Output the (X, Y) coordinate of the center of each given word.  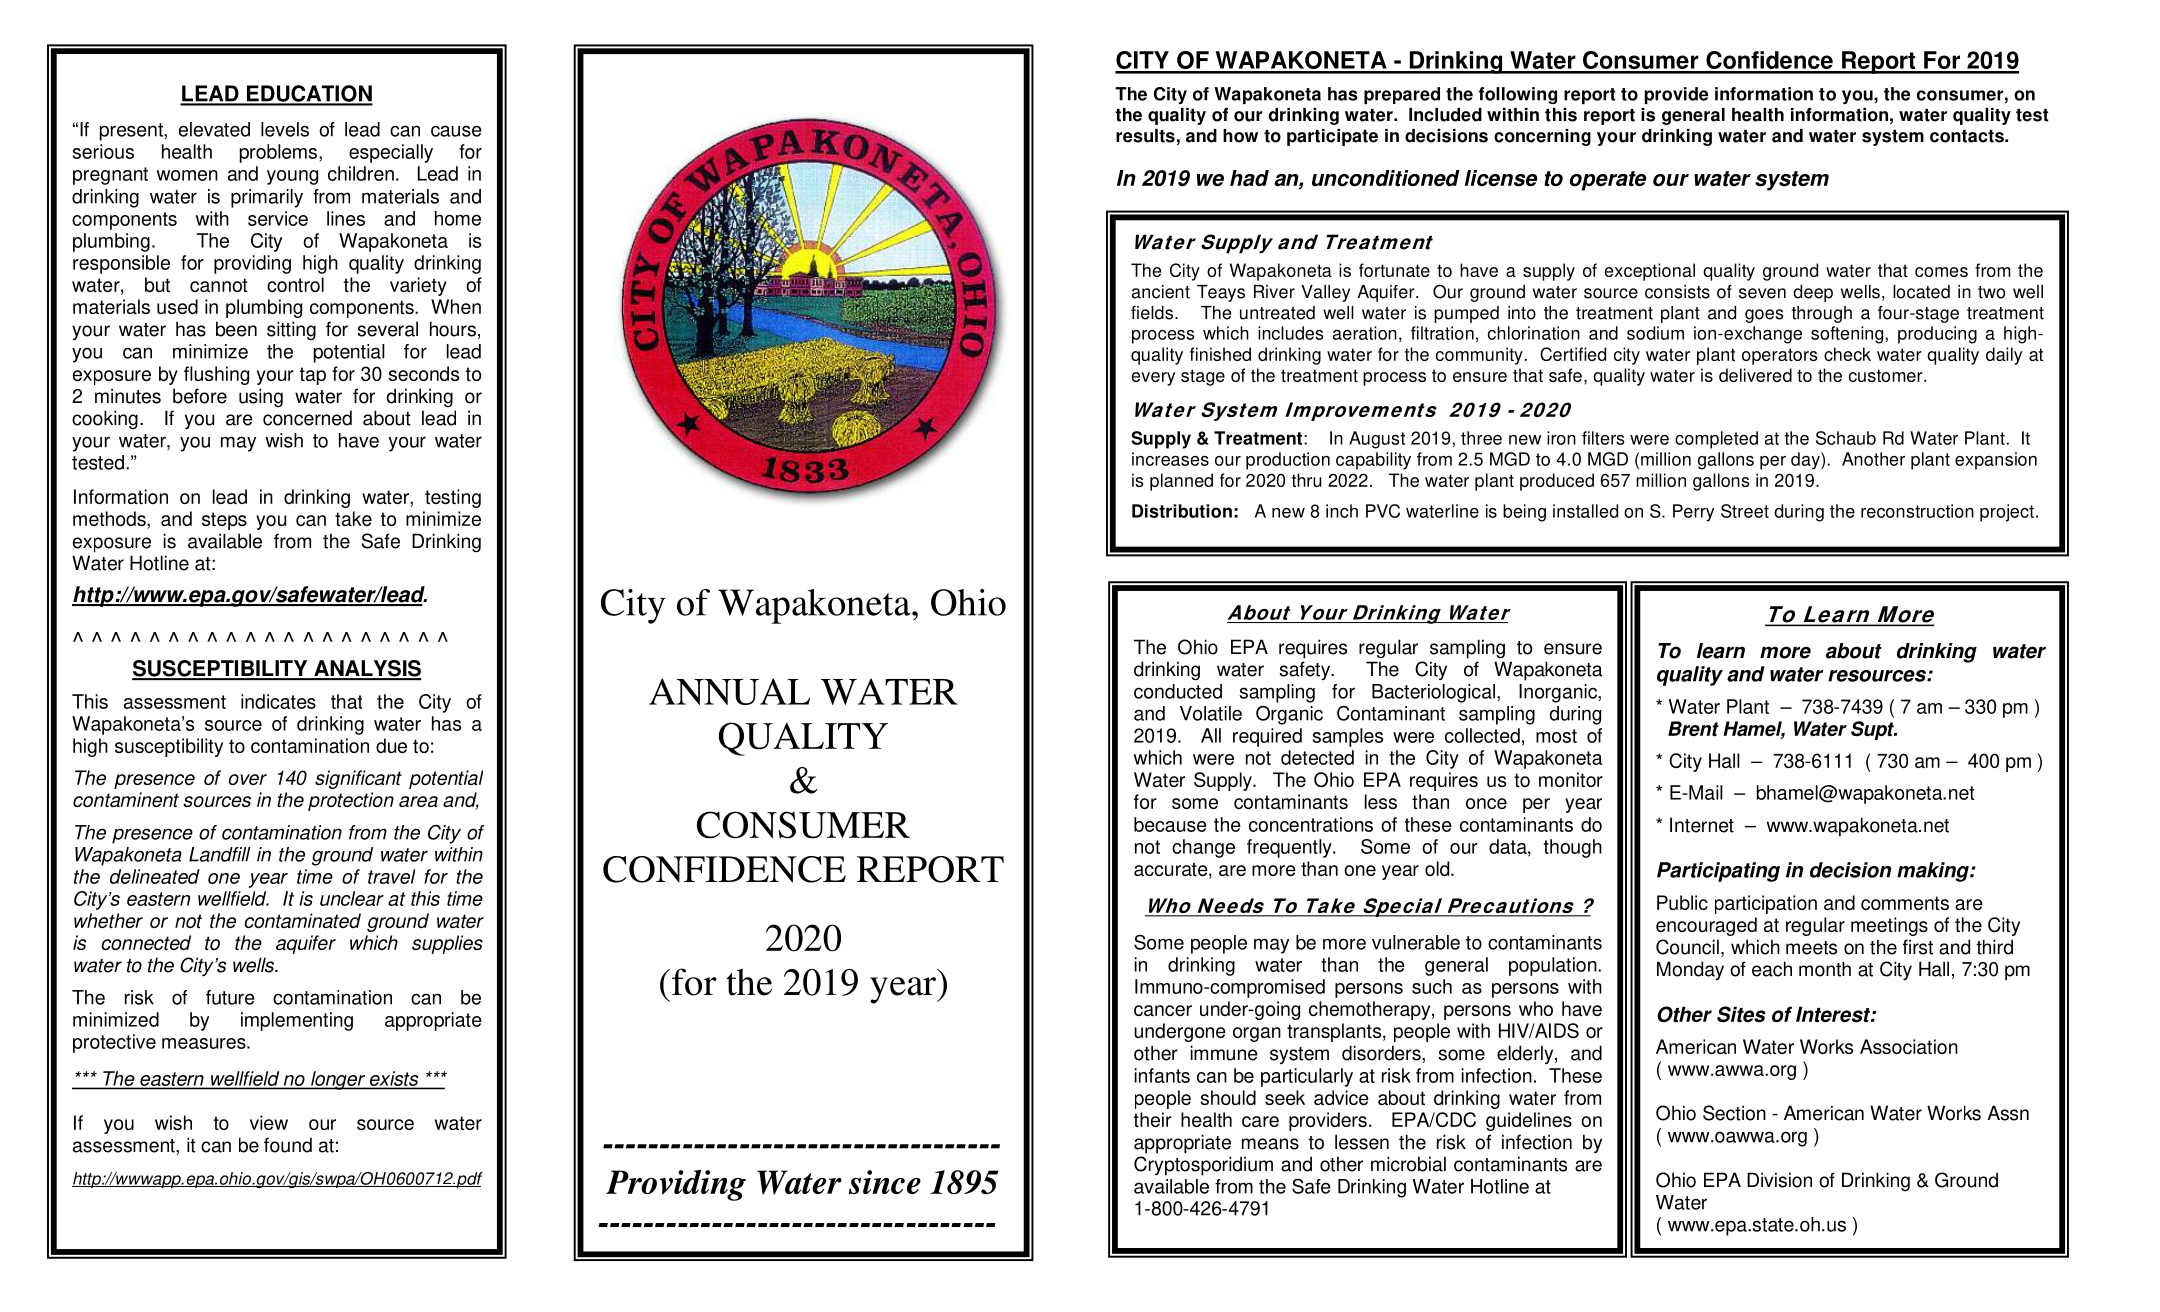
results (1145, 136)
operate (1608, 181)
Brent (1693, 728)
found (288, 1145)
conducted (1178, 691)
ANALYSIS (366, 669)
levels (285, 129)
